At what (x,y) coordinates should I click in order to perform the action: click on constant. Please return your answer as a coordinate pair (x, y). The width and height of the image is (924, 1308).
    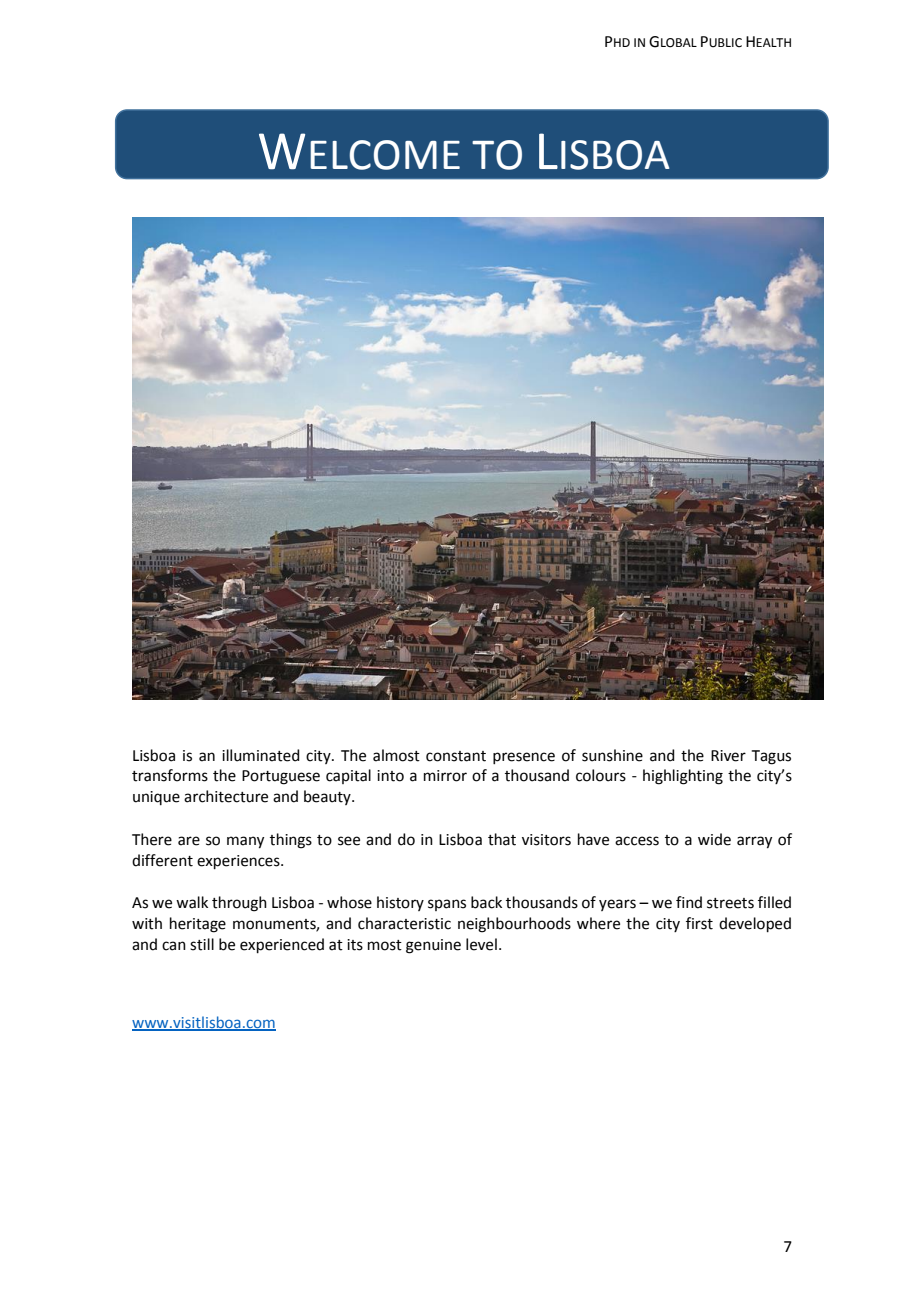
    Looking at the image, I should click on (456, 756).
